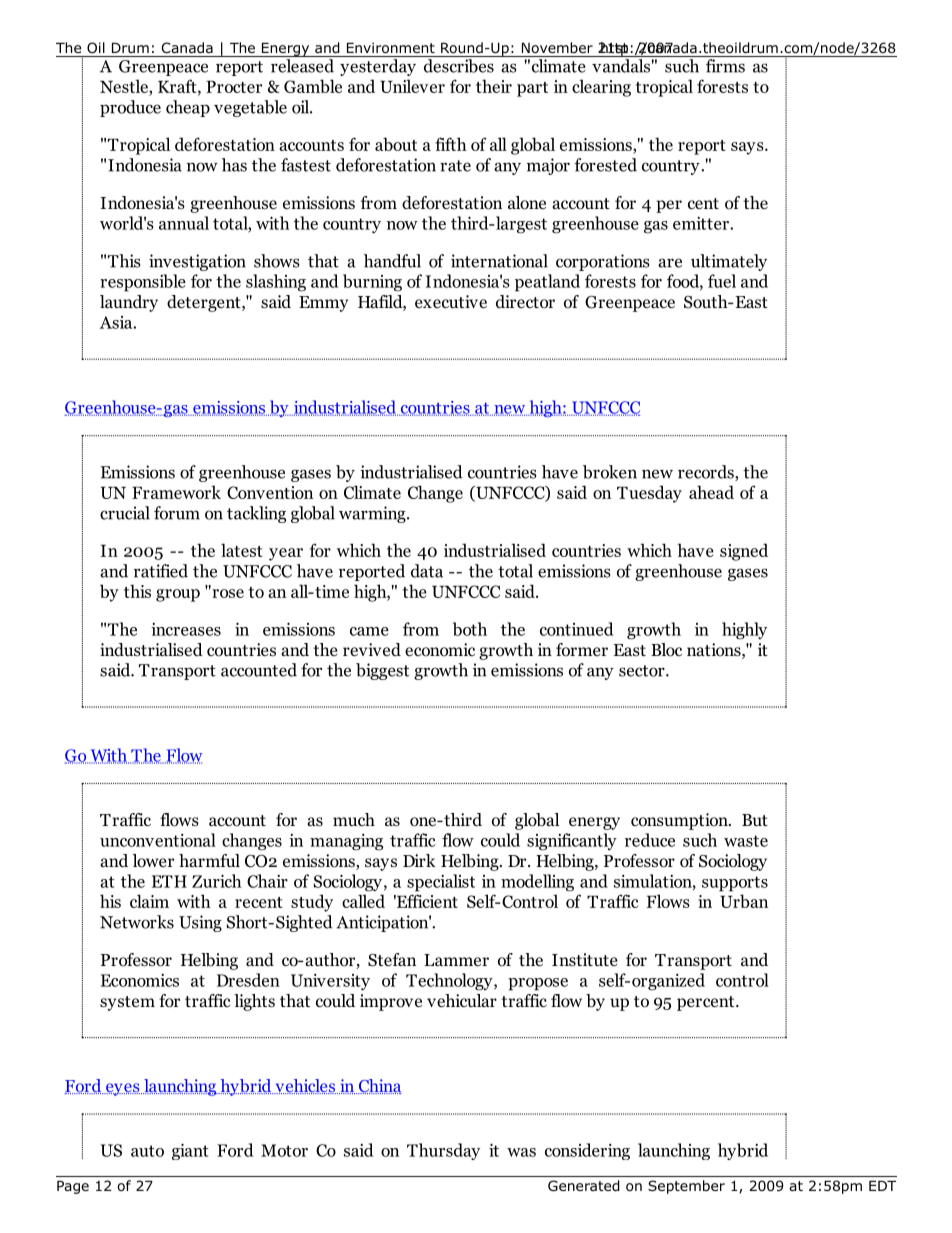 This document has width=952, height=1233. I want to click on ETH, so click(169, 881).
